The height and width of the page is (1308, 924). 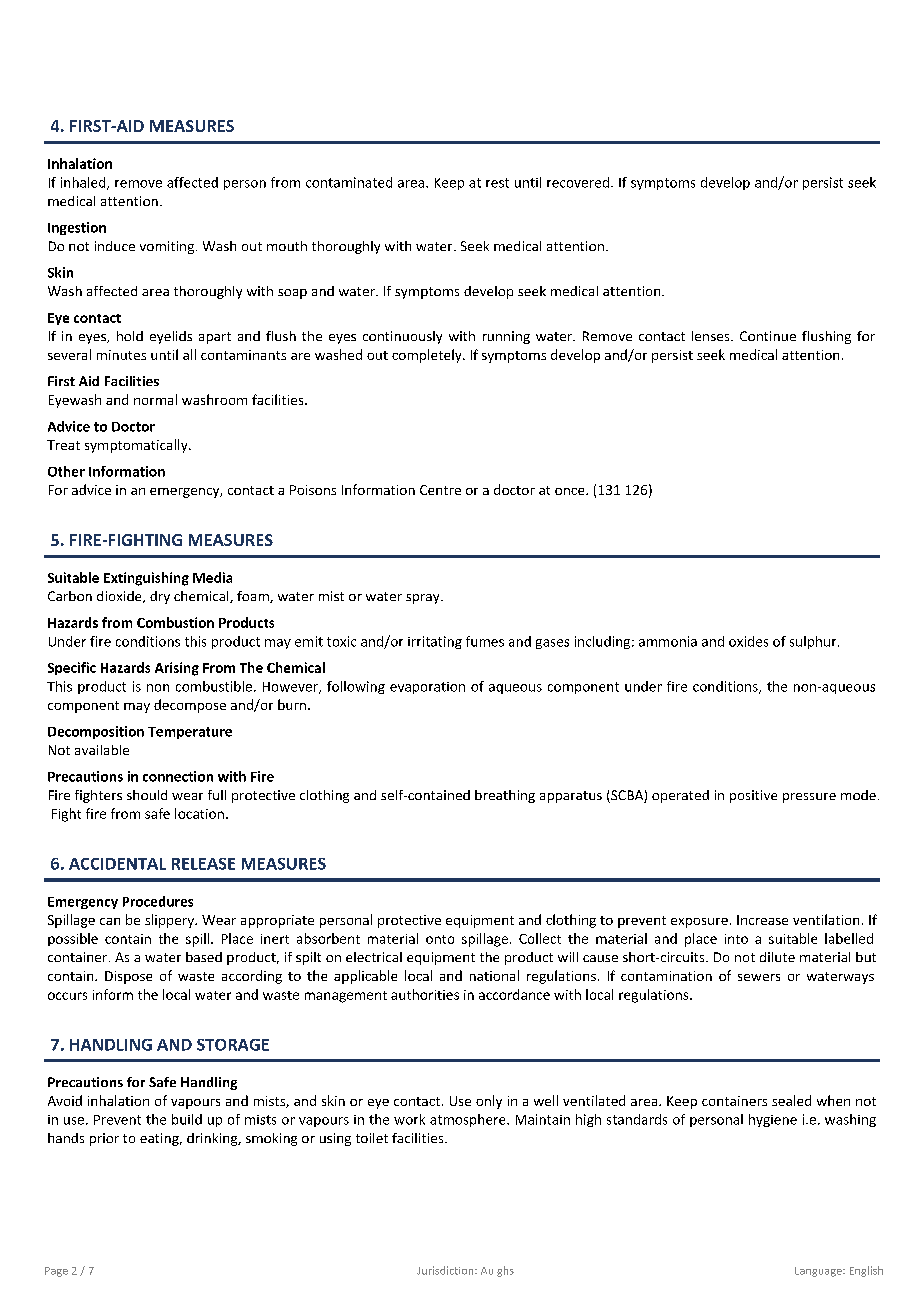 I want to click on ghs, so click(x=505, y=1271).
